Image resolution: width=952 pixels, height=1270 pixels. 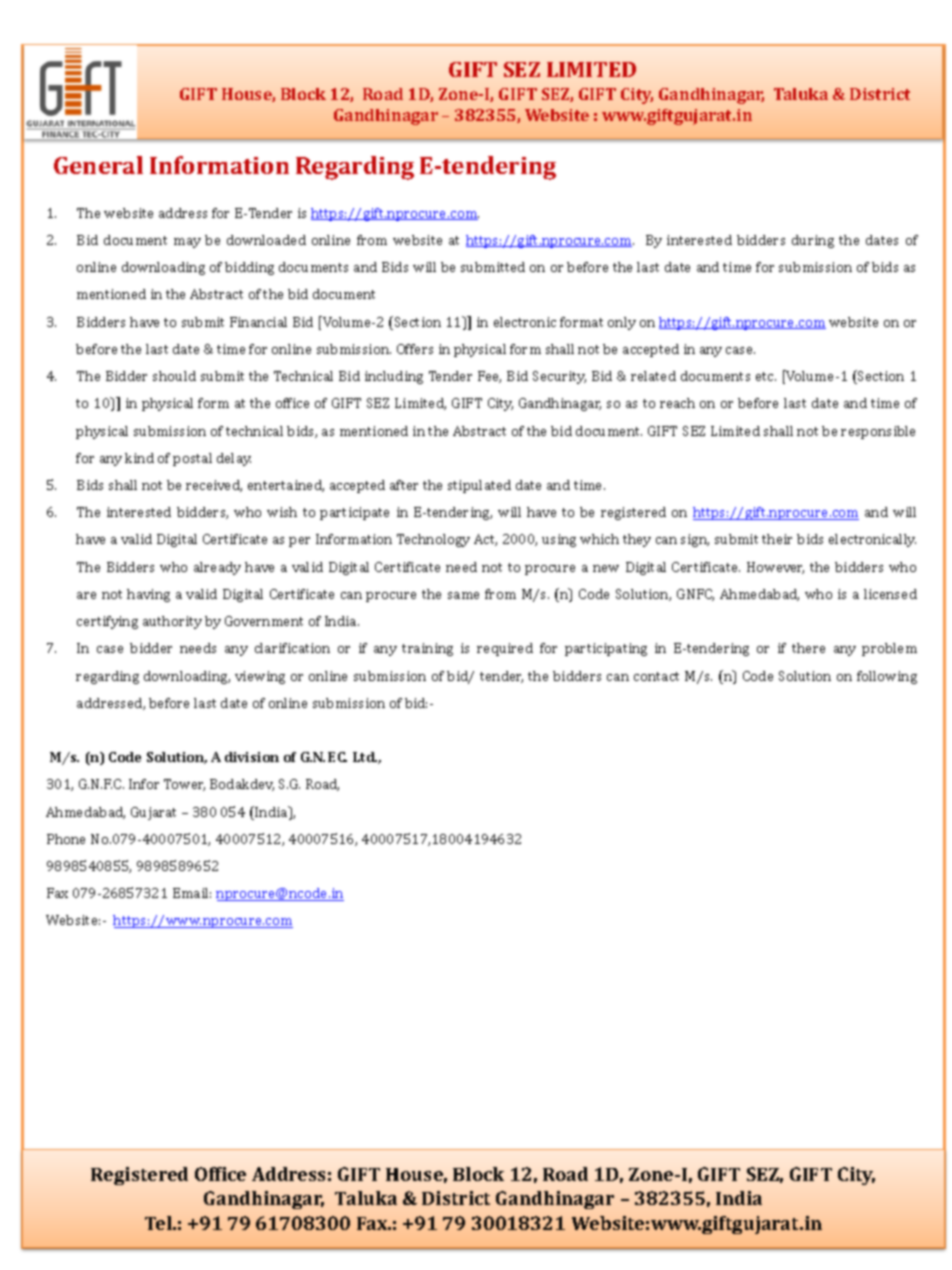 I want to click on received, so click(x=214, y=486).
